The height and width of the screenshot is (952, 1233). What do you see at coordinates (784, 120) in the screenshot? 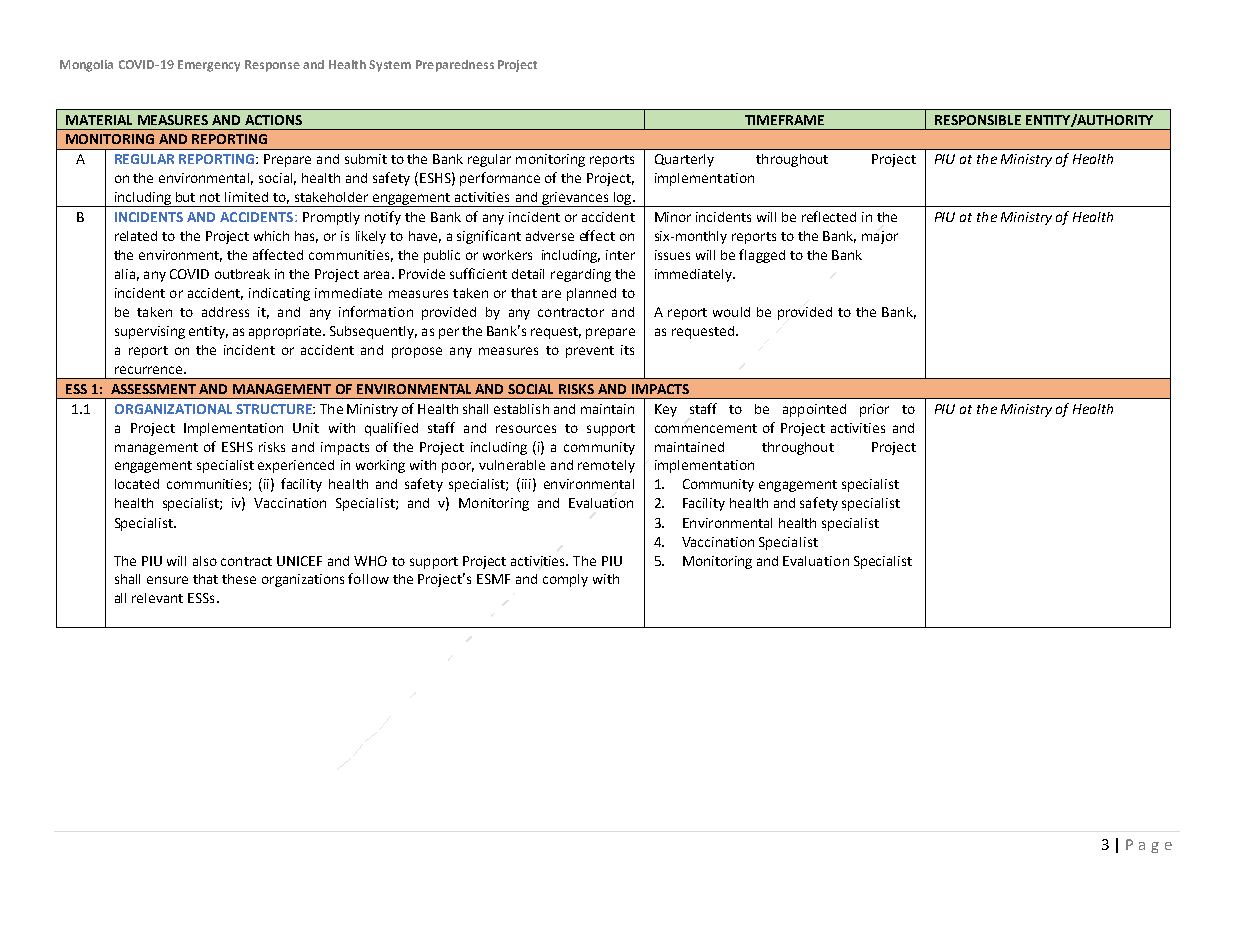
I see `TIMEFRAME` at bounding box center [784, 120].
